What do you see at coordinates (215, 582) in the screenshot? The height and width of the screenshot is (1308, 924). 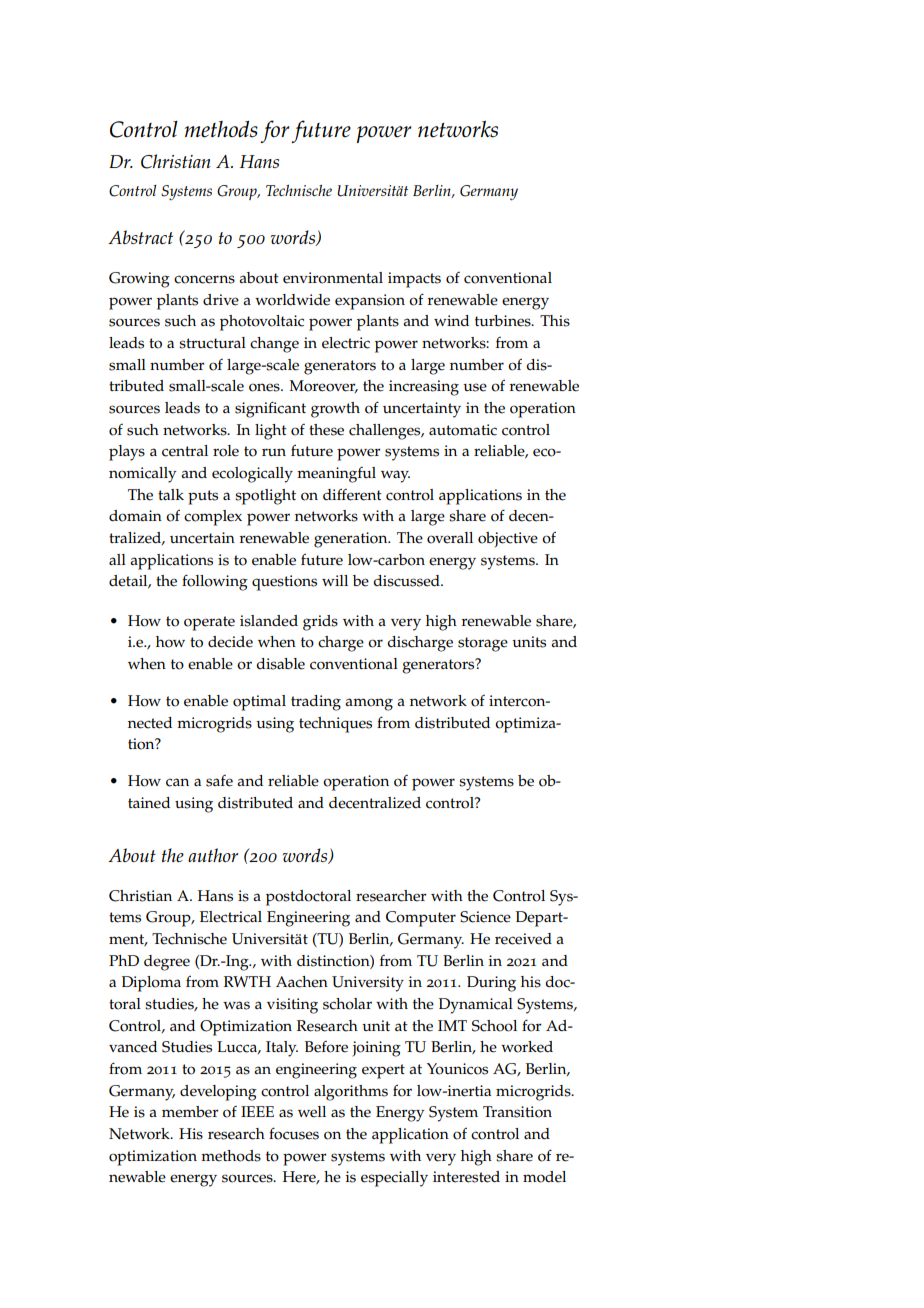 I see `following` at bounding box center [215, 582].
